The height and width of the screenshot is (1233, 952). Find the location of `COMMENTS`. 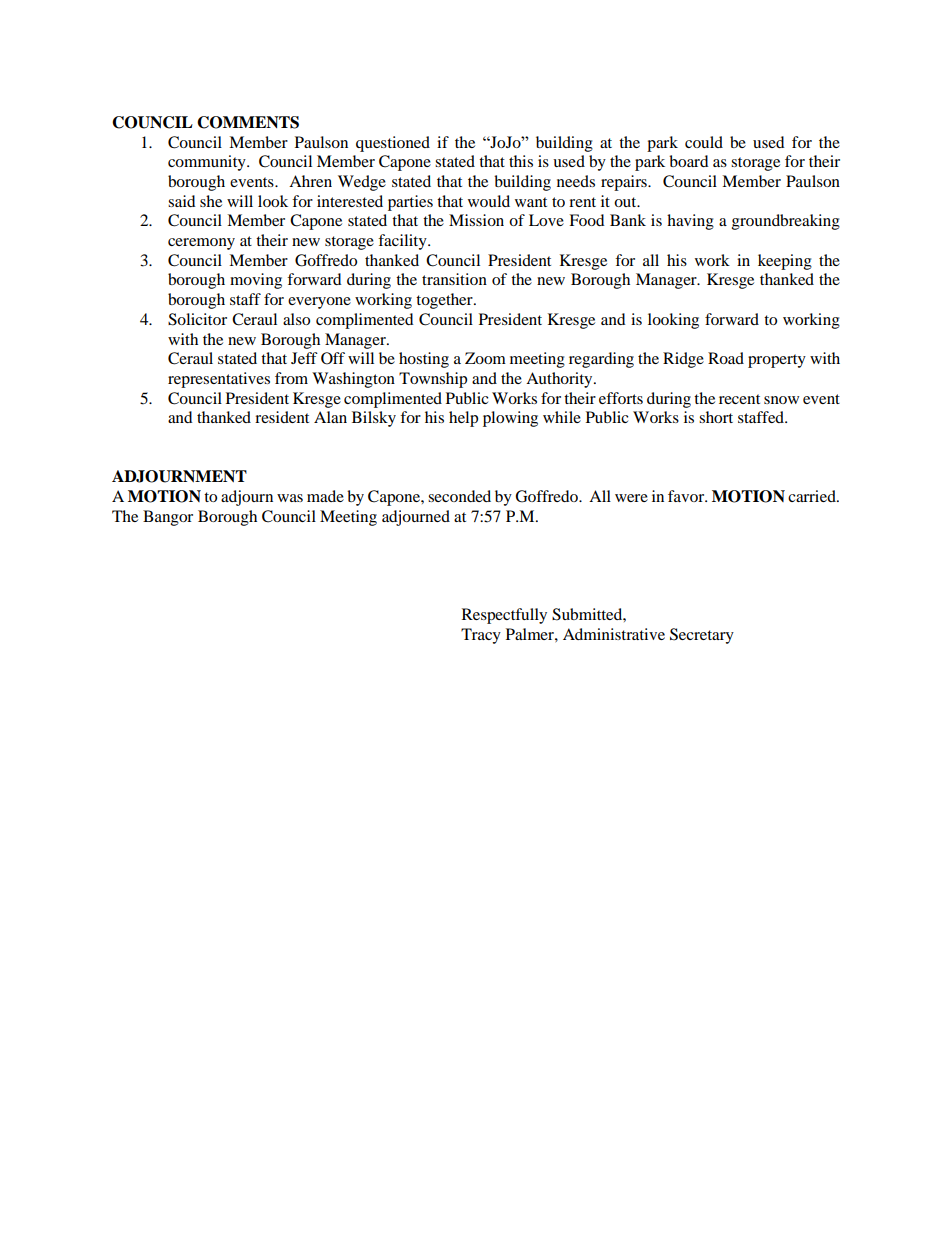

COMMENTS is located at coordinates (248, 122).
